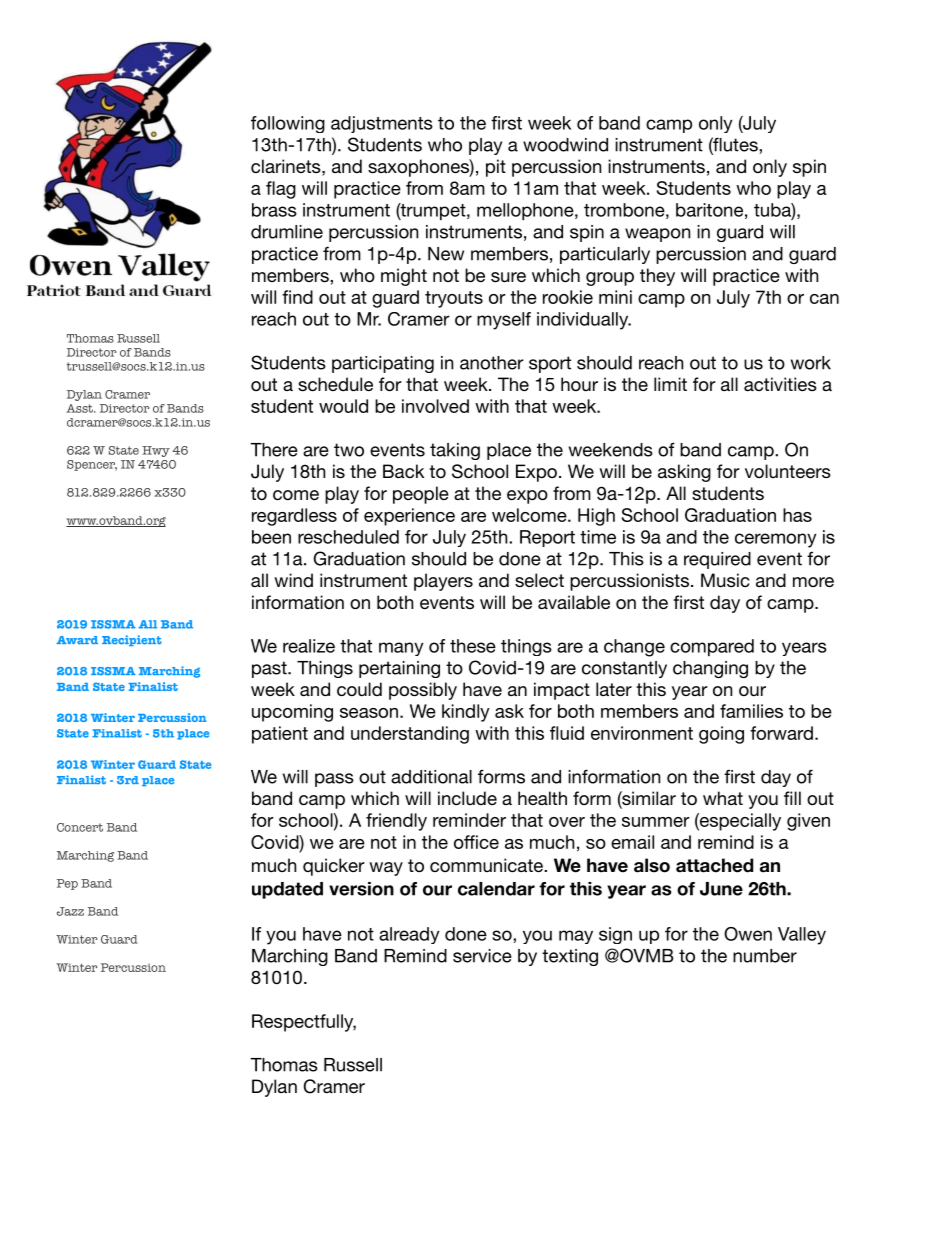 The width and height of the screenshot is (952, 1233). I want to click on weapon, so click(657, 235).
